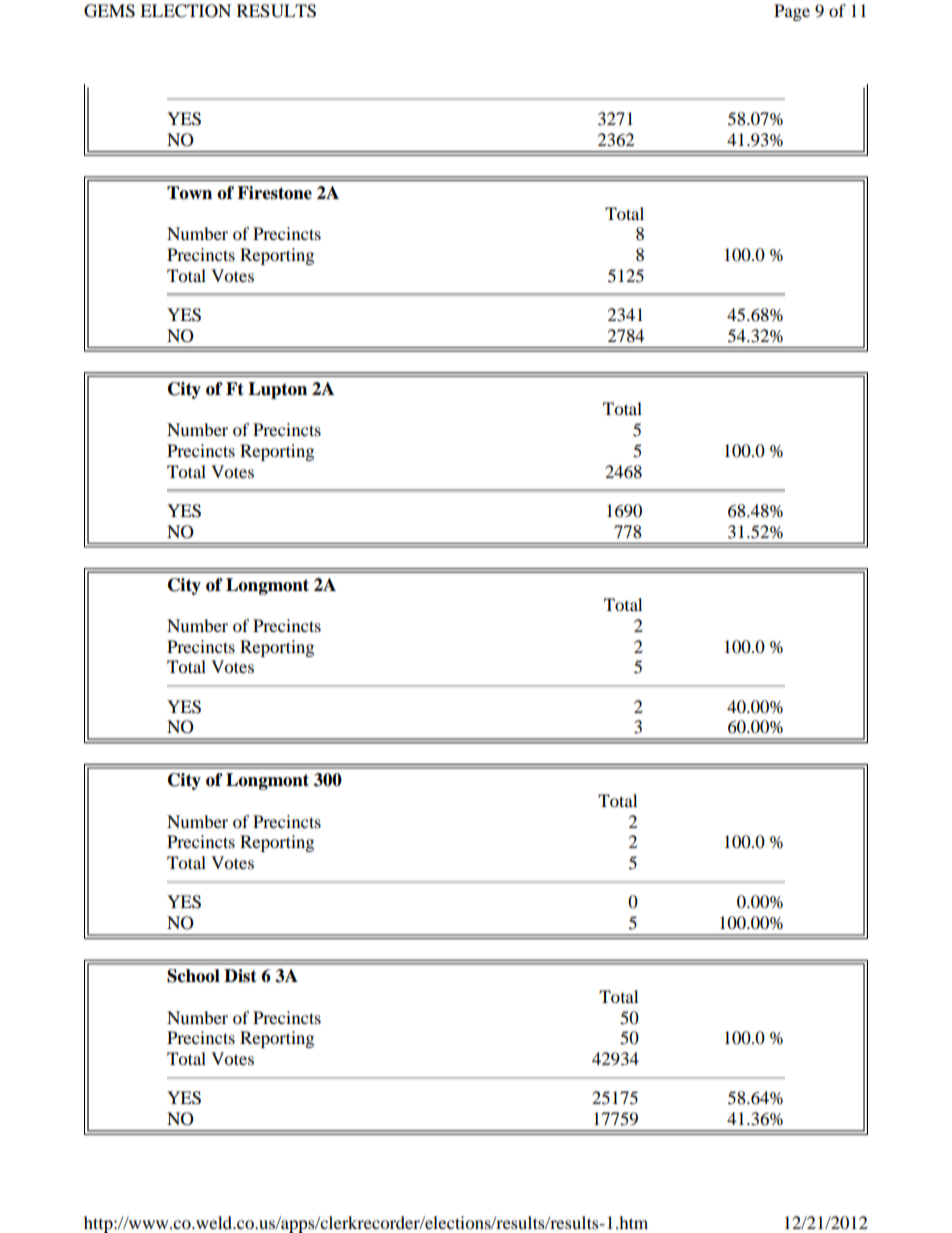 The image size is (952, 1233). I want to click on Dist, so click(240, 976).
